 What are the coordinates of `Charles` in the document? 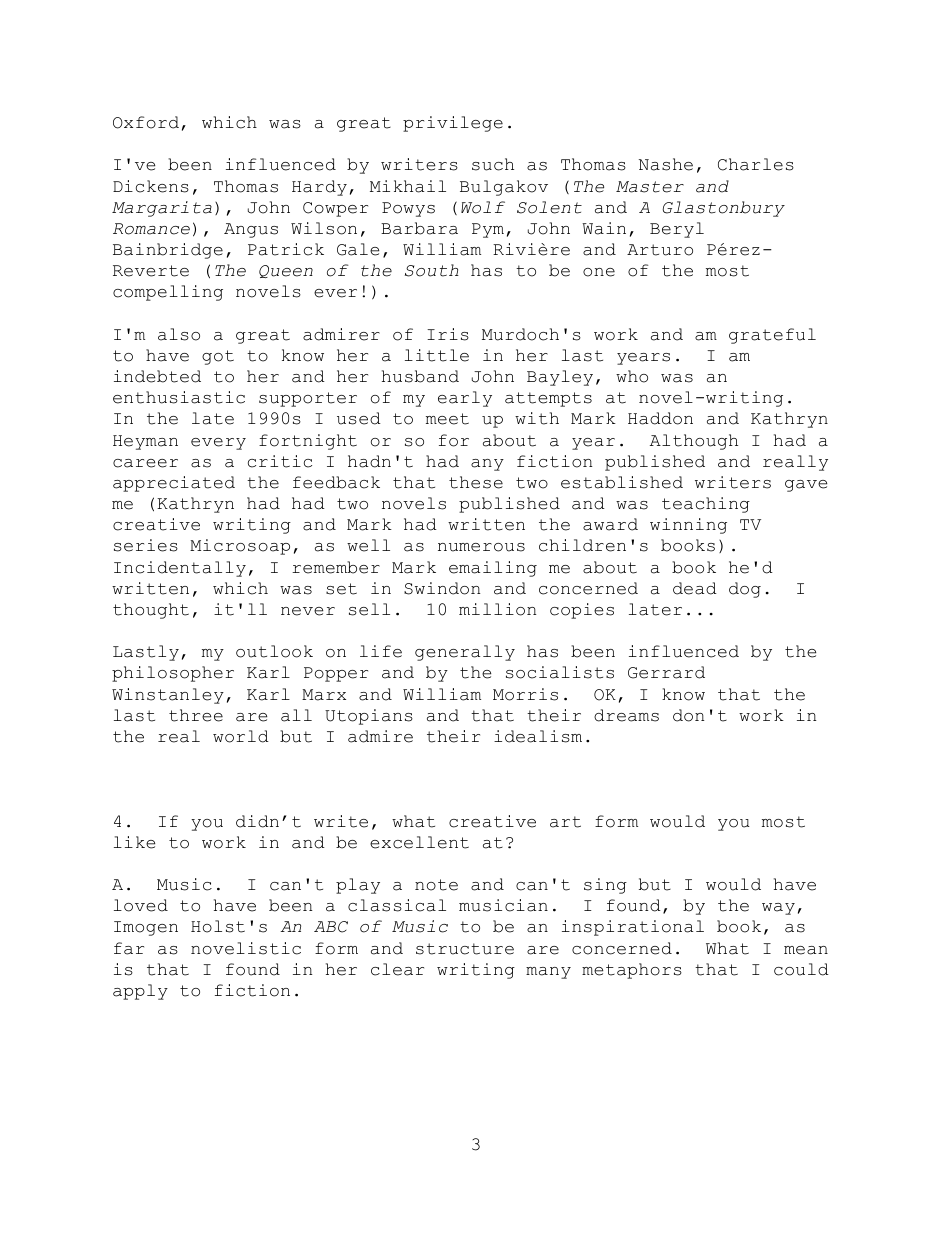 It's located at (756, 164).
